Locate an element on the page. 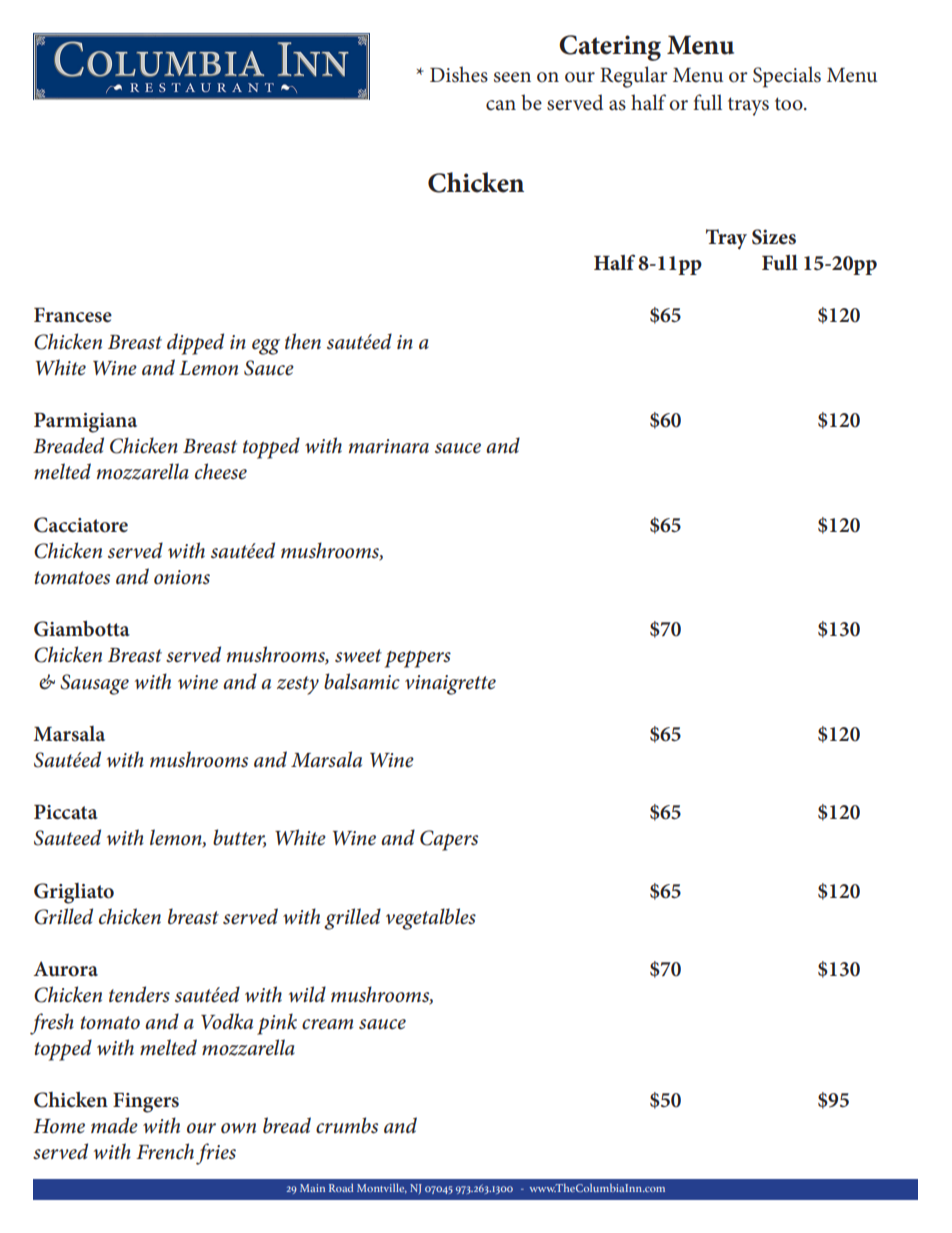 The height and width of the document is (1233, 952). French is located at coordinates (165, 1151).
